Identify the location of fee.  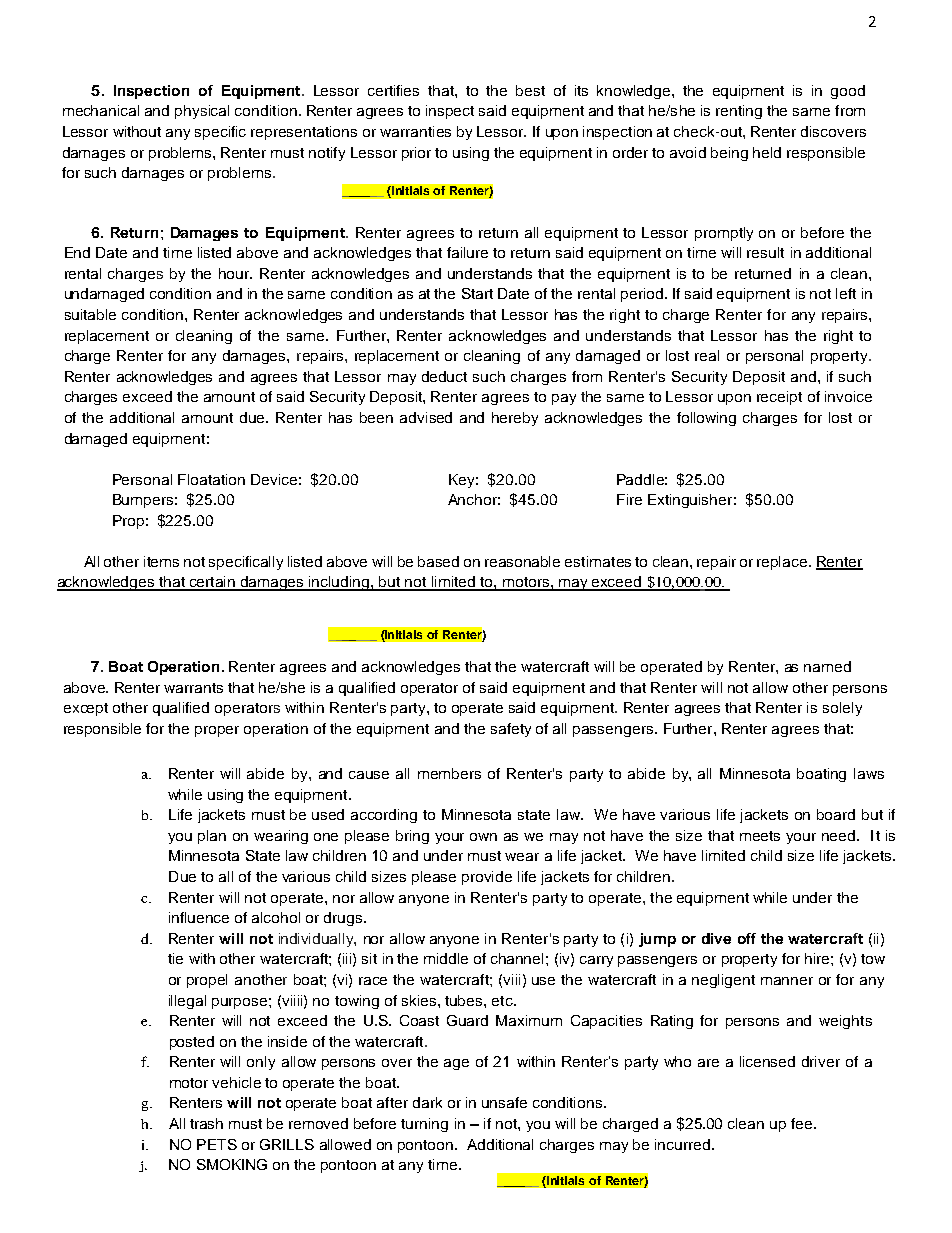
(803, 1123).
